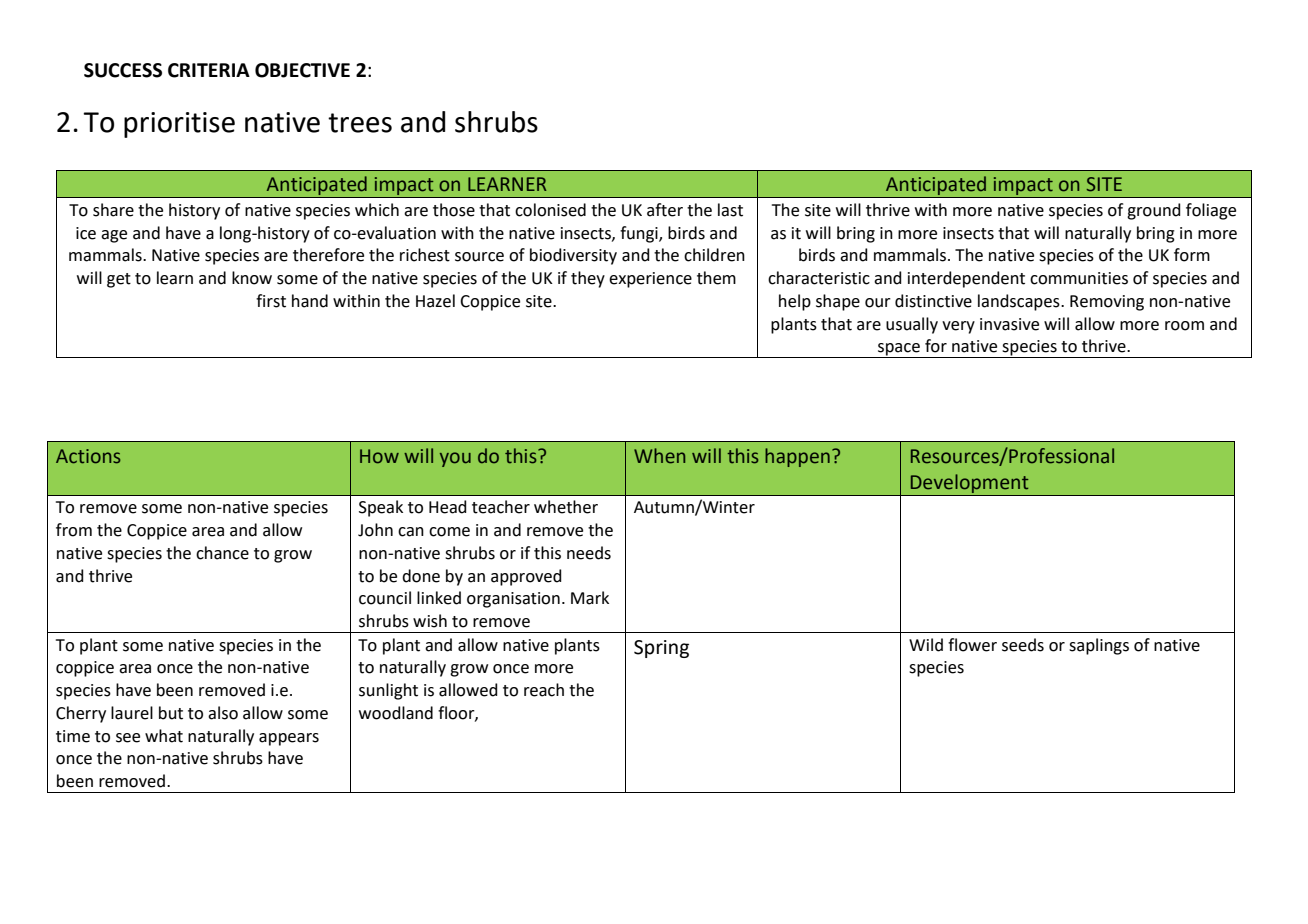 This page has height=924, width=1308. I want to click on trees, so click(360, 123).
